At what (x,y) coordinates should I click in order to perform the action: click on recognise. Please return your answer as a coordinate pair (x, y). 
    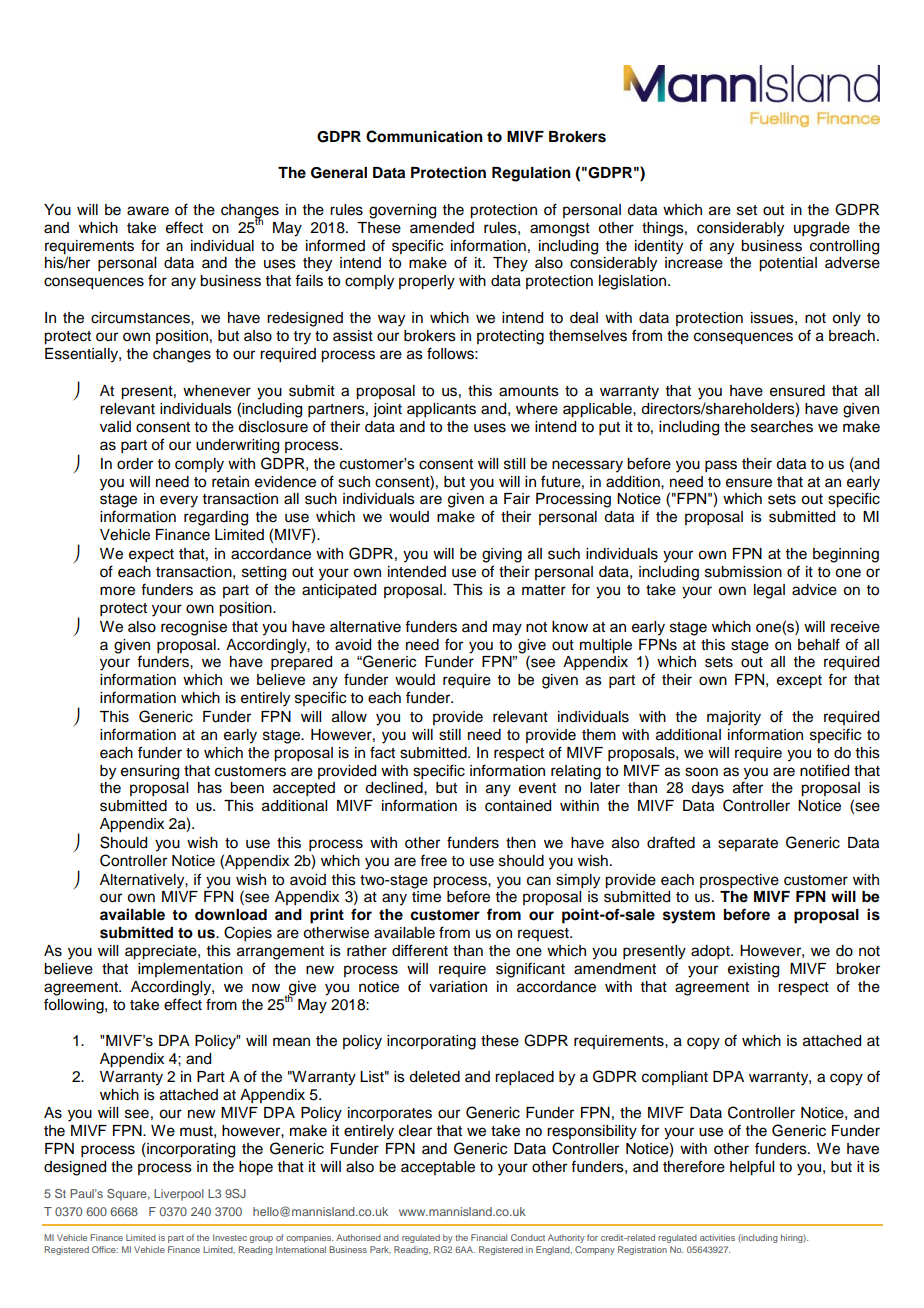
    Looking at the image, I should click on (194, 628).
